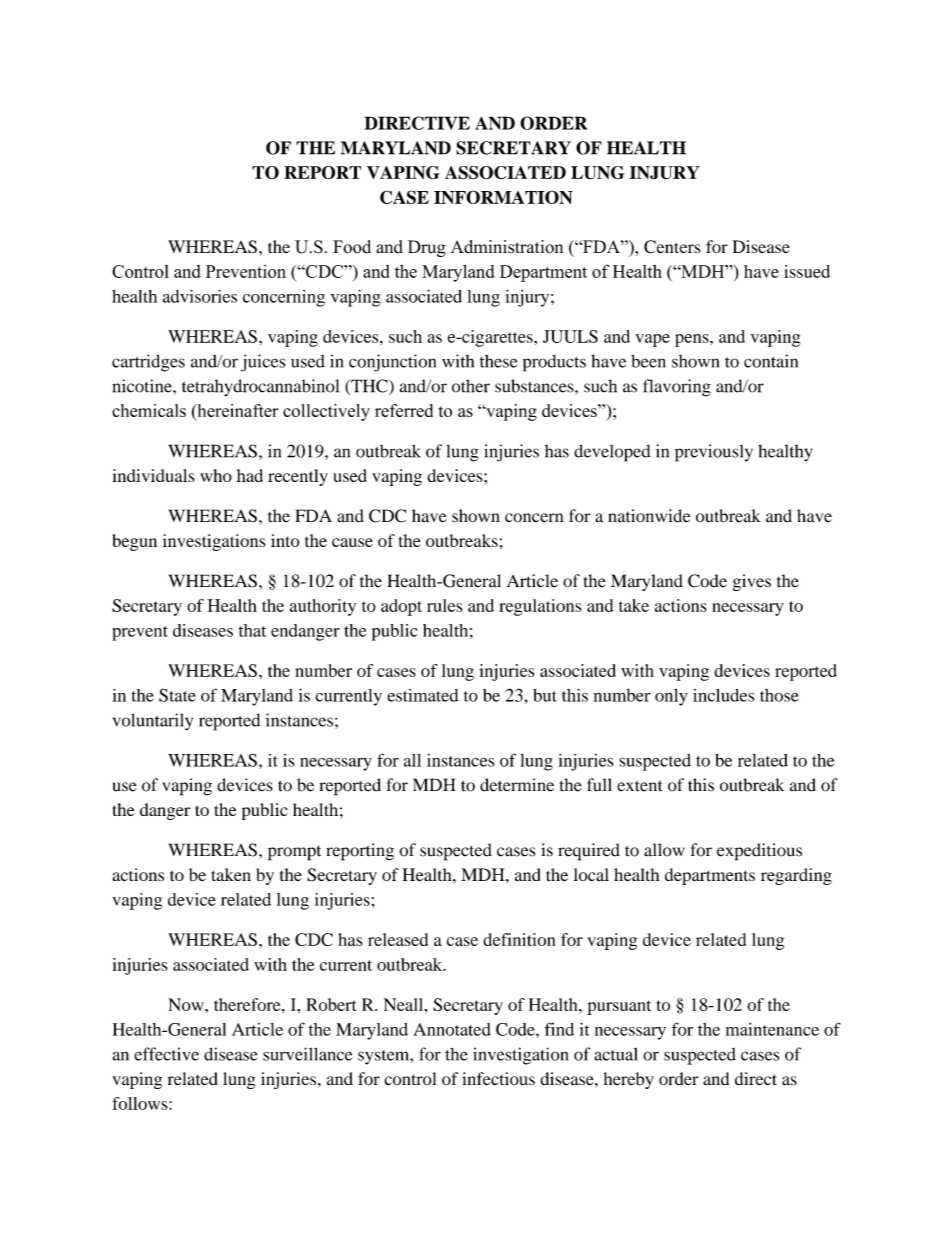 The height and width of the screenshot is (1233, 952). Describe the element at coordinates (772, 1029) in the screenshot. I see `maintenance` at that location.
